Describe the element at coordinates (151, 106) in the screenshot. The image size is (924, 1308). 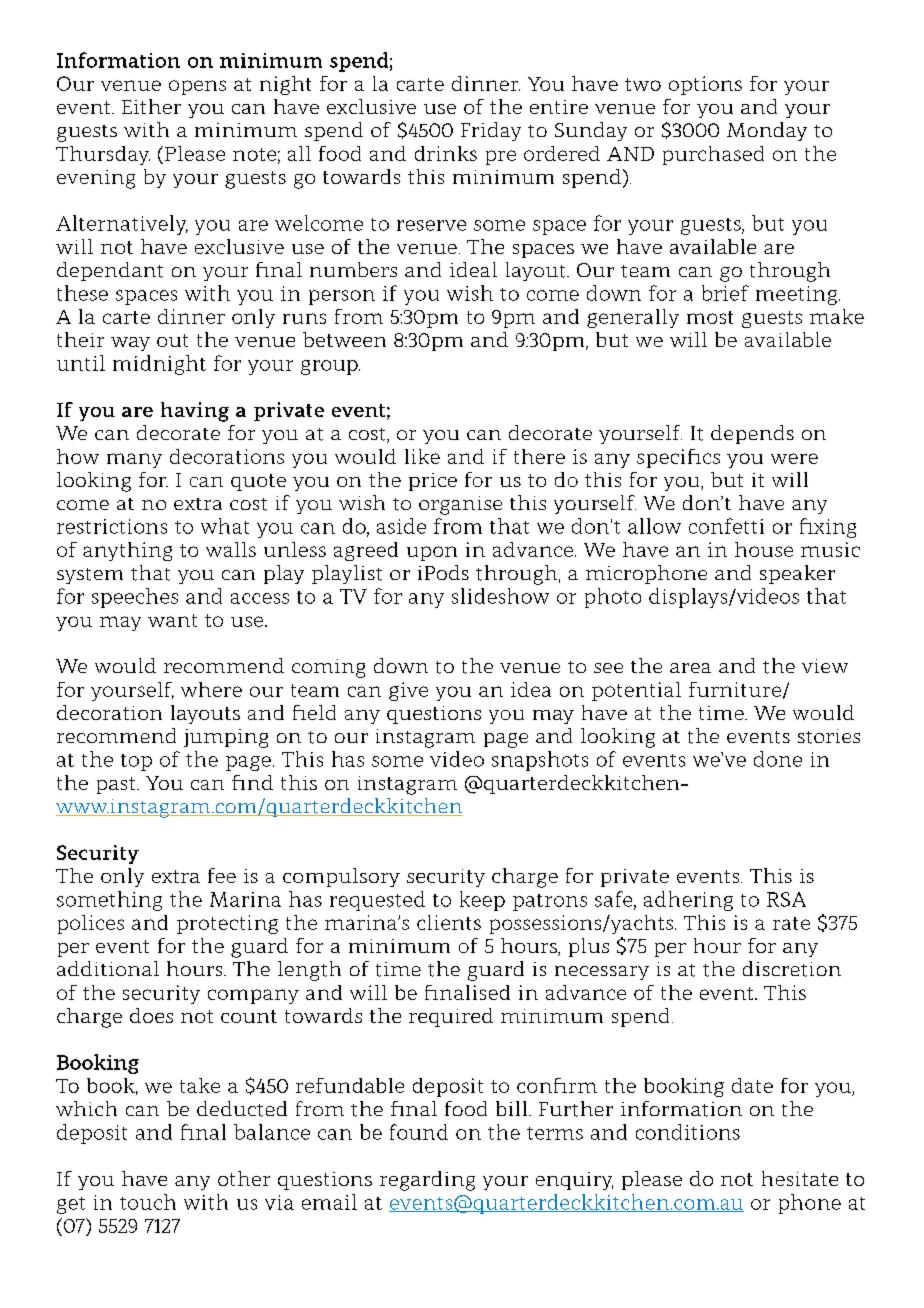
I see `Either` at that location.
